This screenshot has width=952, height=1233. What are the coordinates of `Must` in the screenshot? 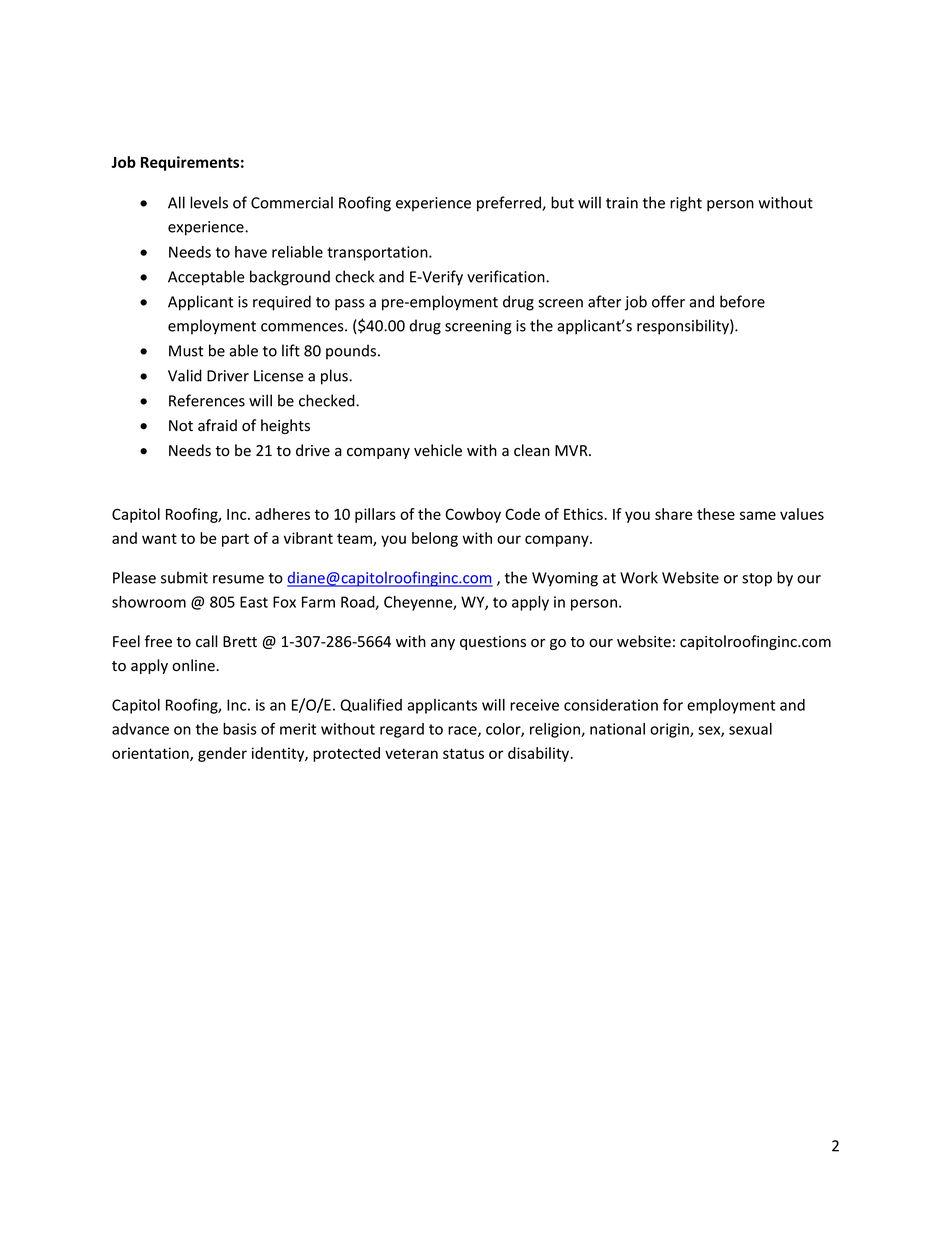 It's located at (186, 351).
